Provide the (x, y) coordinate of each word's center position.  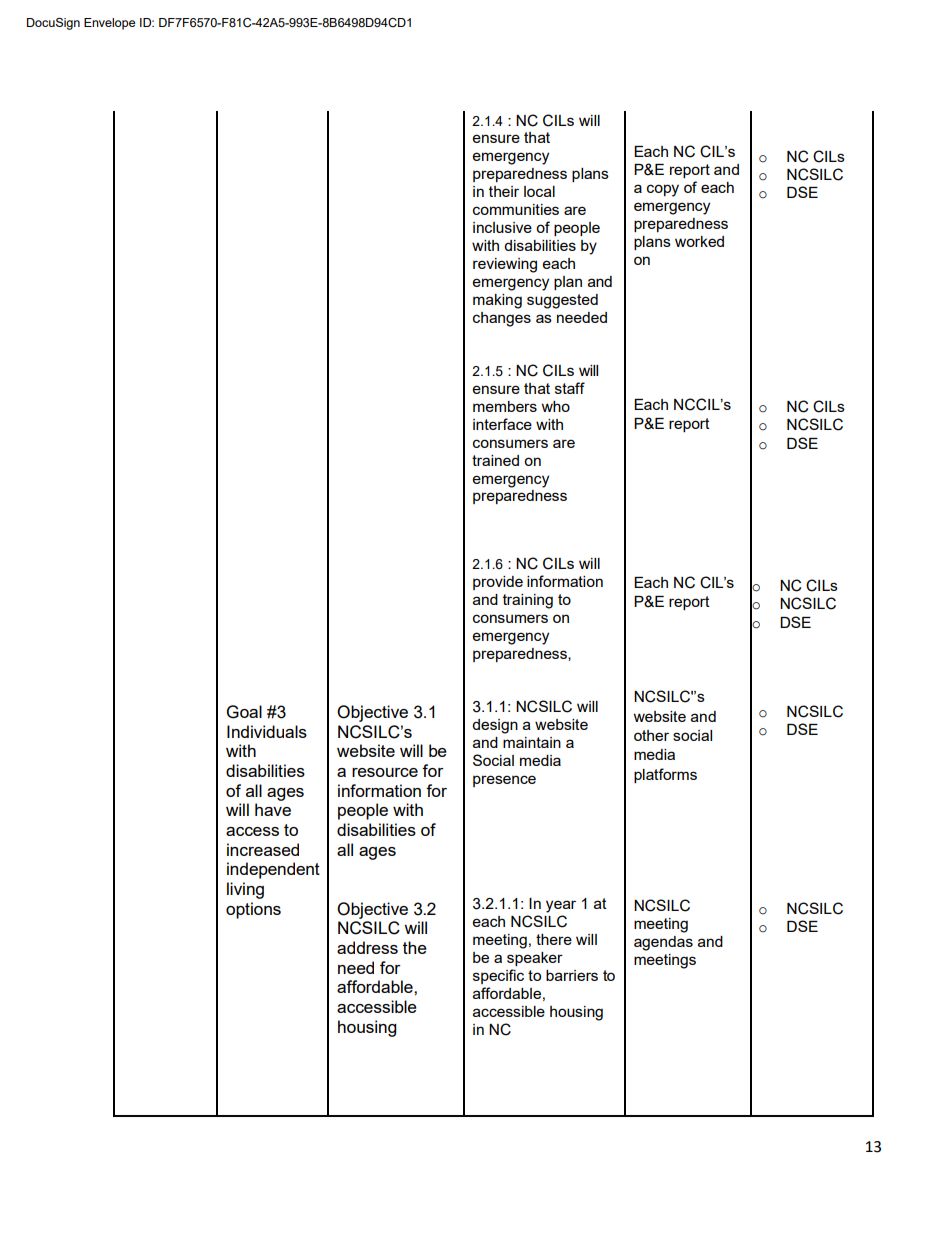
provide (498, 583)
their (504, 191)
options (253, 910)
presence (504, 781)
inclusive (502, 227)
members (505, 406)
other (651, 735)
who (556, 406)
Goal (244, 712)
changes (502, 319)
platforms (665, 775)
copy (663, 190)
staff (570, 388)
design (495, 726)
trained (495, 460)
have (273, 809)
